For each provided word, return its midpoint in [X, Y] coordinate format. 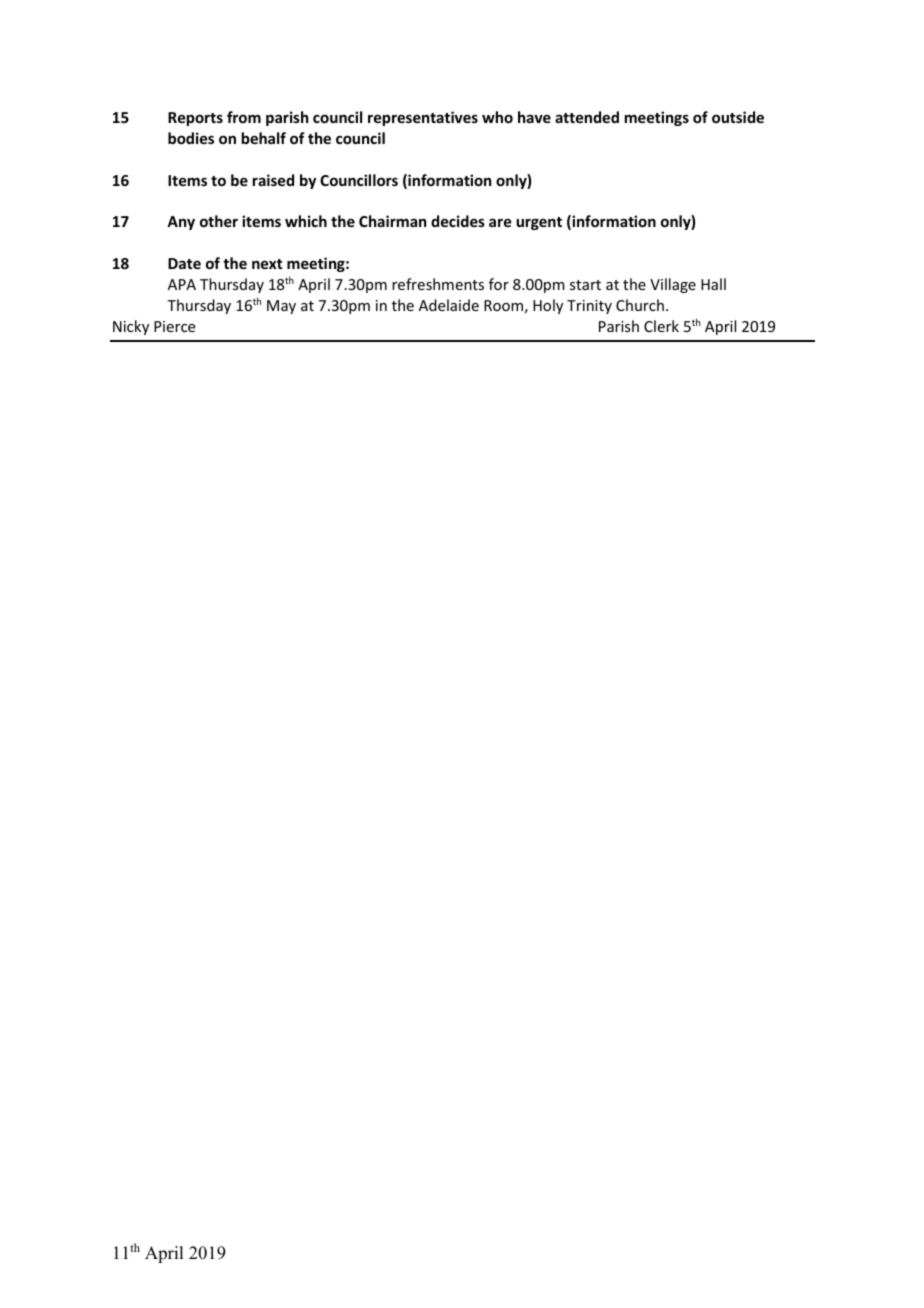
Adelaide [449, 305]
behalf [264, 138]
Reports [195, 119]
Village [673, 285]
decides [458, 221]
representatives [423, 118]
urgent [539, 223]
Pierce [174, 326]
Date [184, 263]
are [500, 222]
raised [273, 180]
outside [738, 117]
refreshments [438, 284]
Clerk [661, 326]
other [219, 221]
